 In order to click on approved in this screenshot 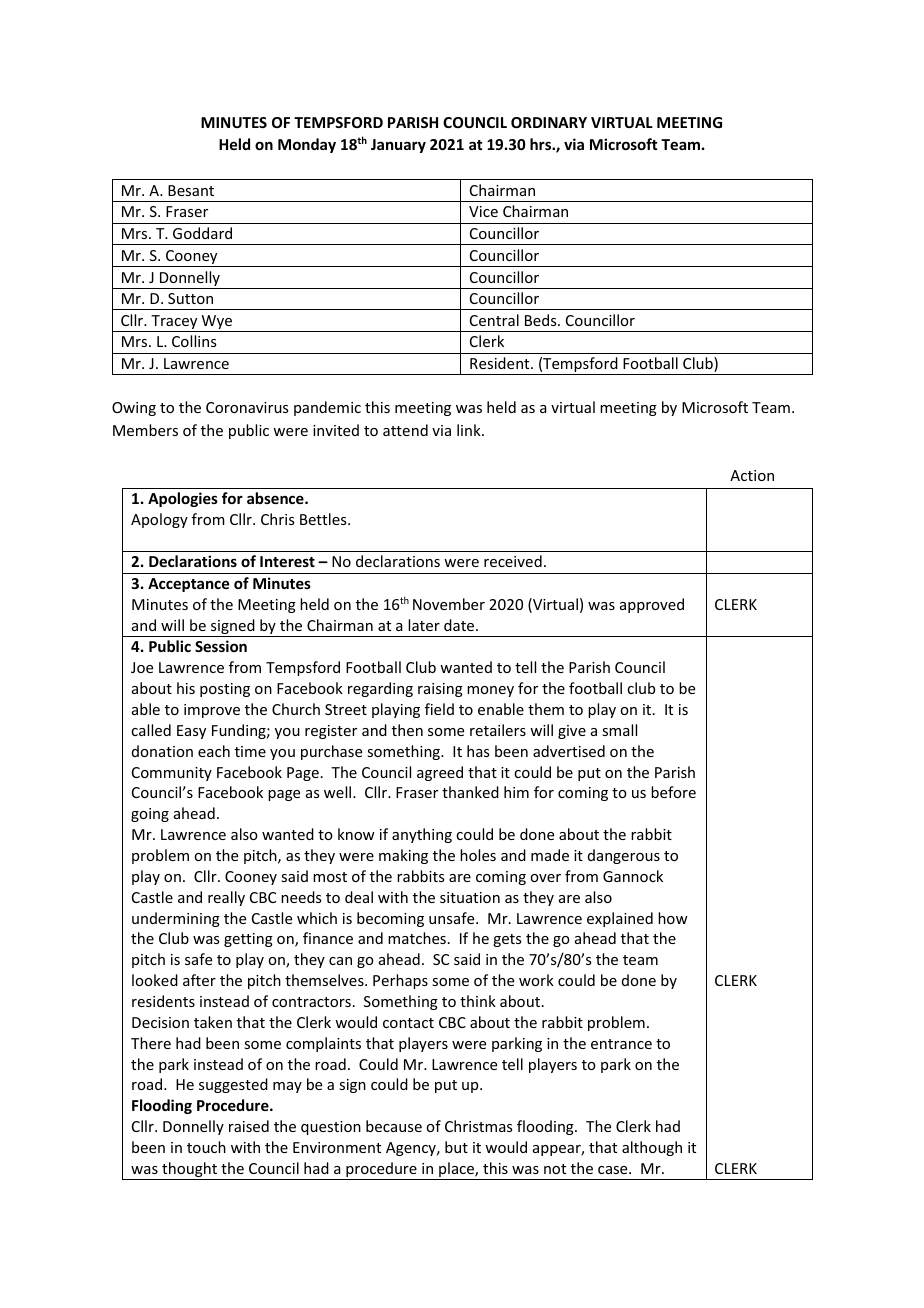, I will do `click(652, 605)`.
